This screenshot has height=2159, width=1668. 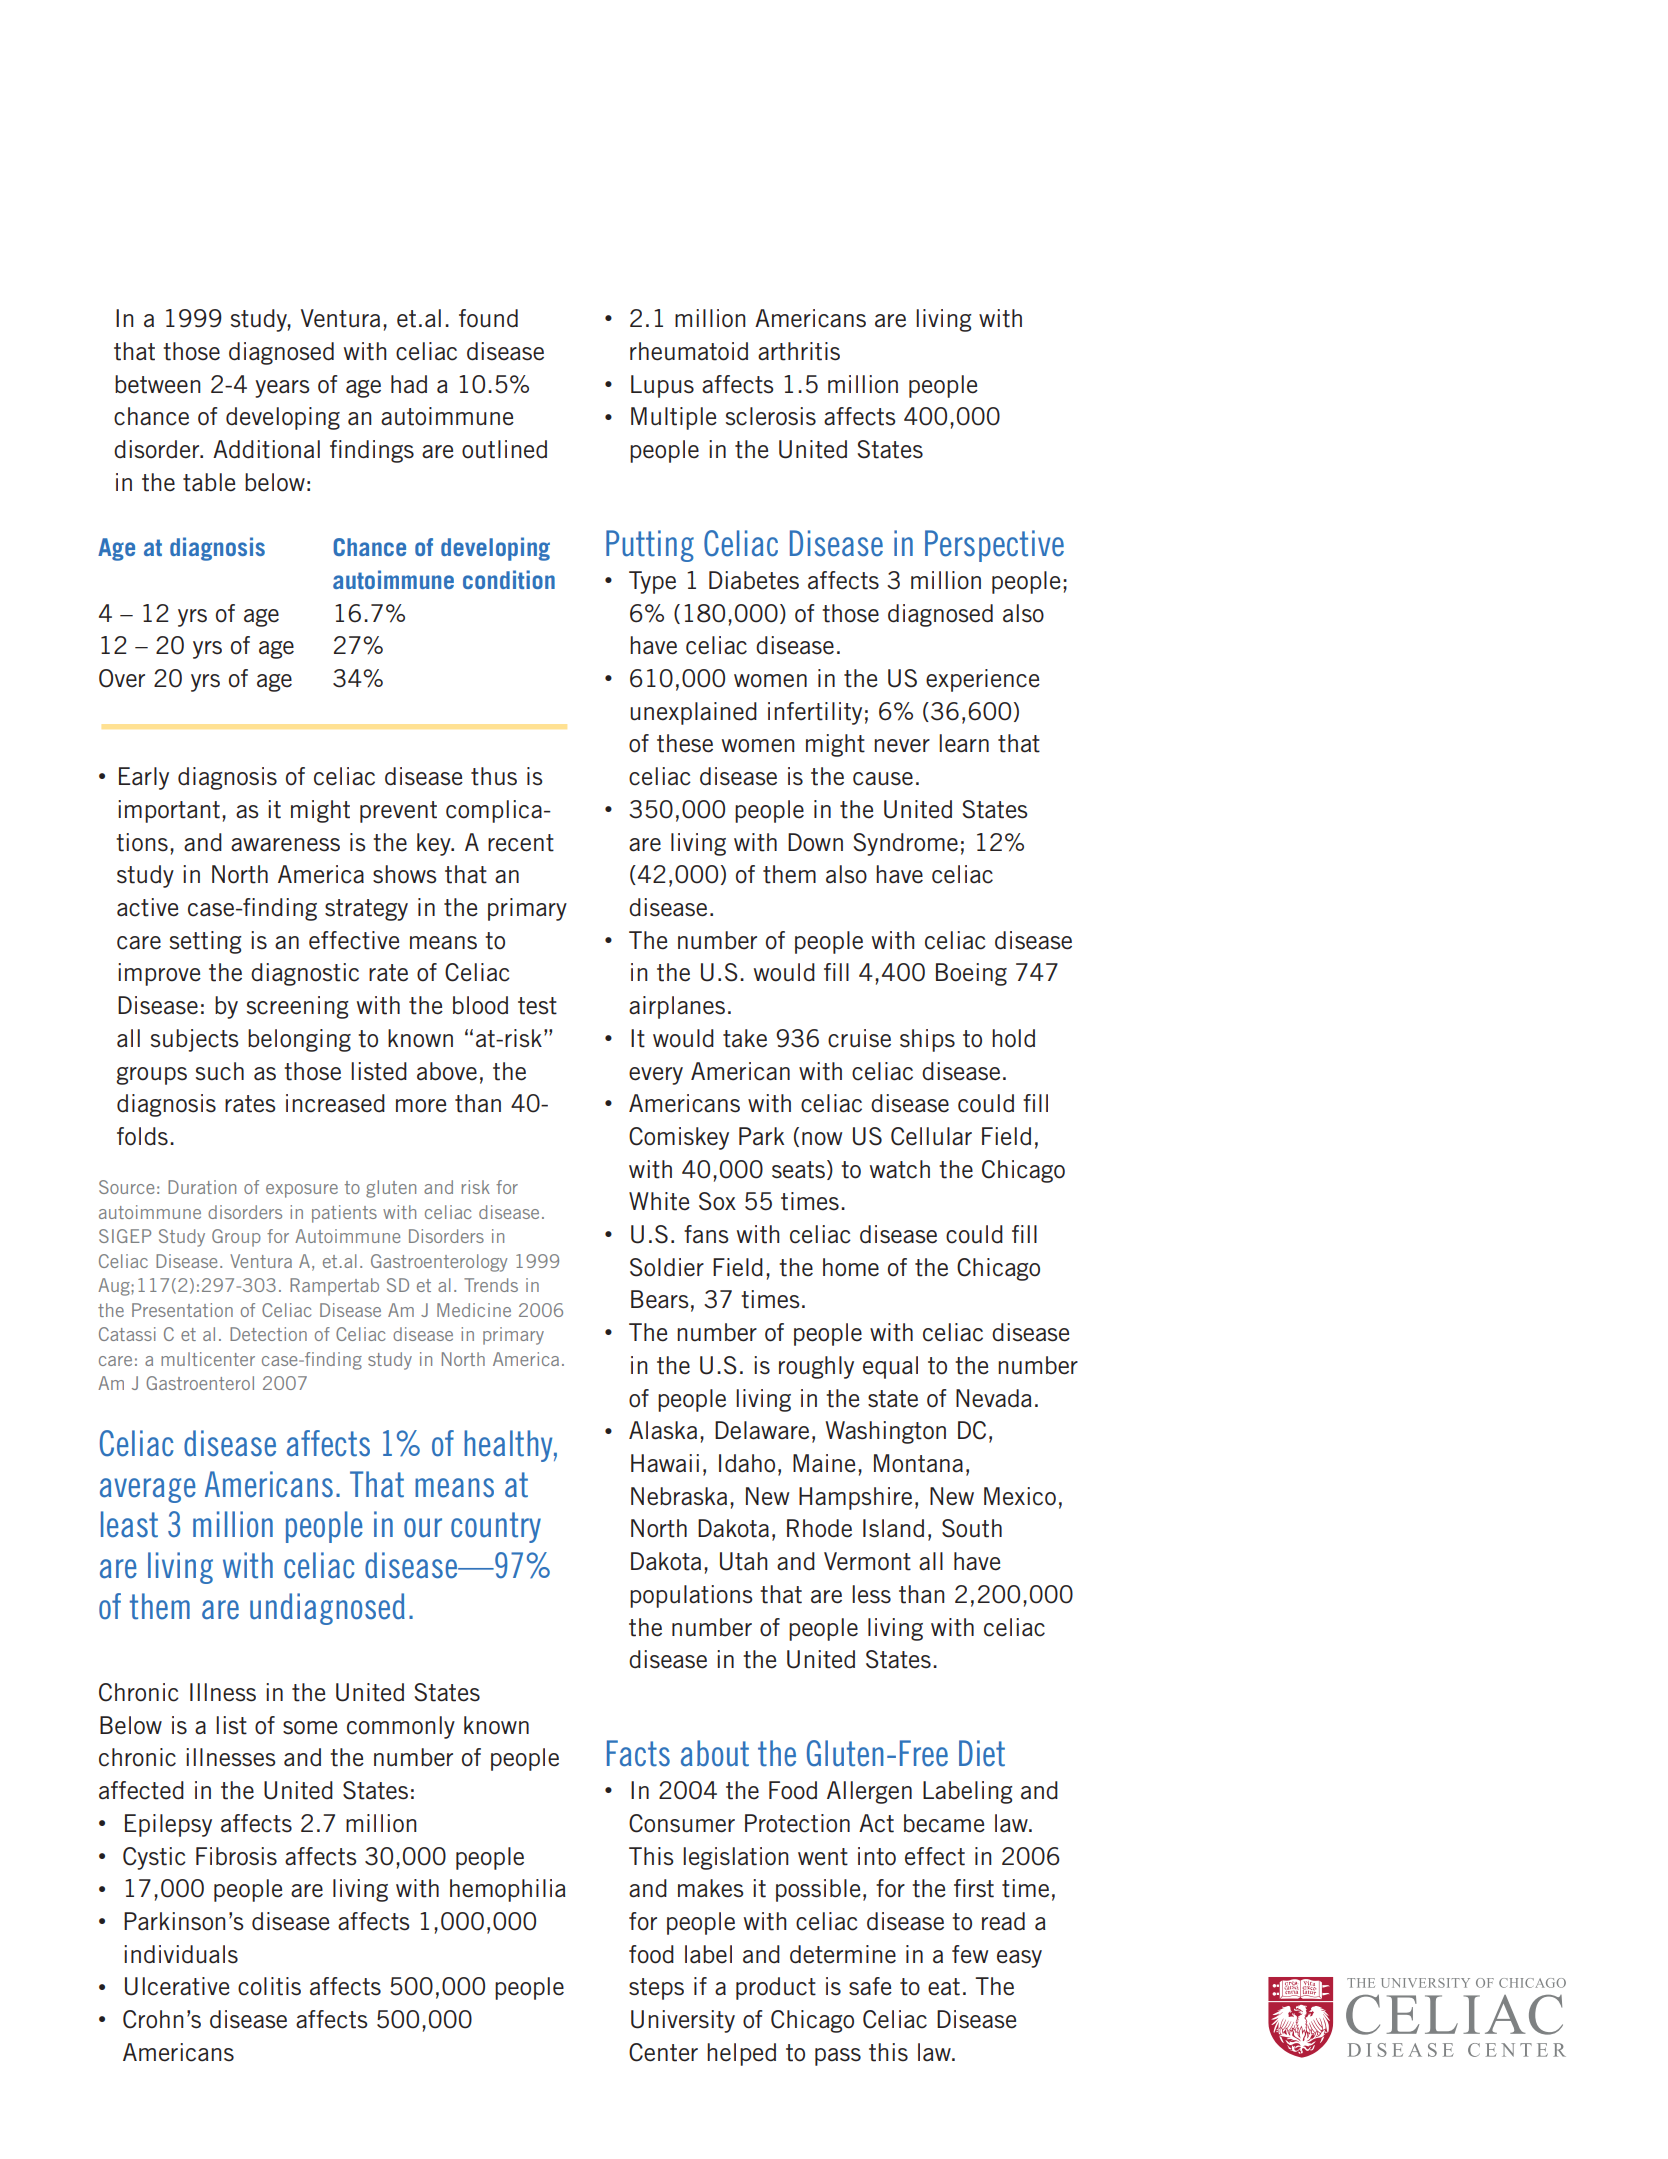 What do you see at coordinates (900, 1169) in the screenshot?
I see `watch` at bounding box center [900, 1169].
